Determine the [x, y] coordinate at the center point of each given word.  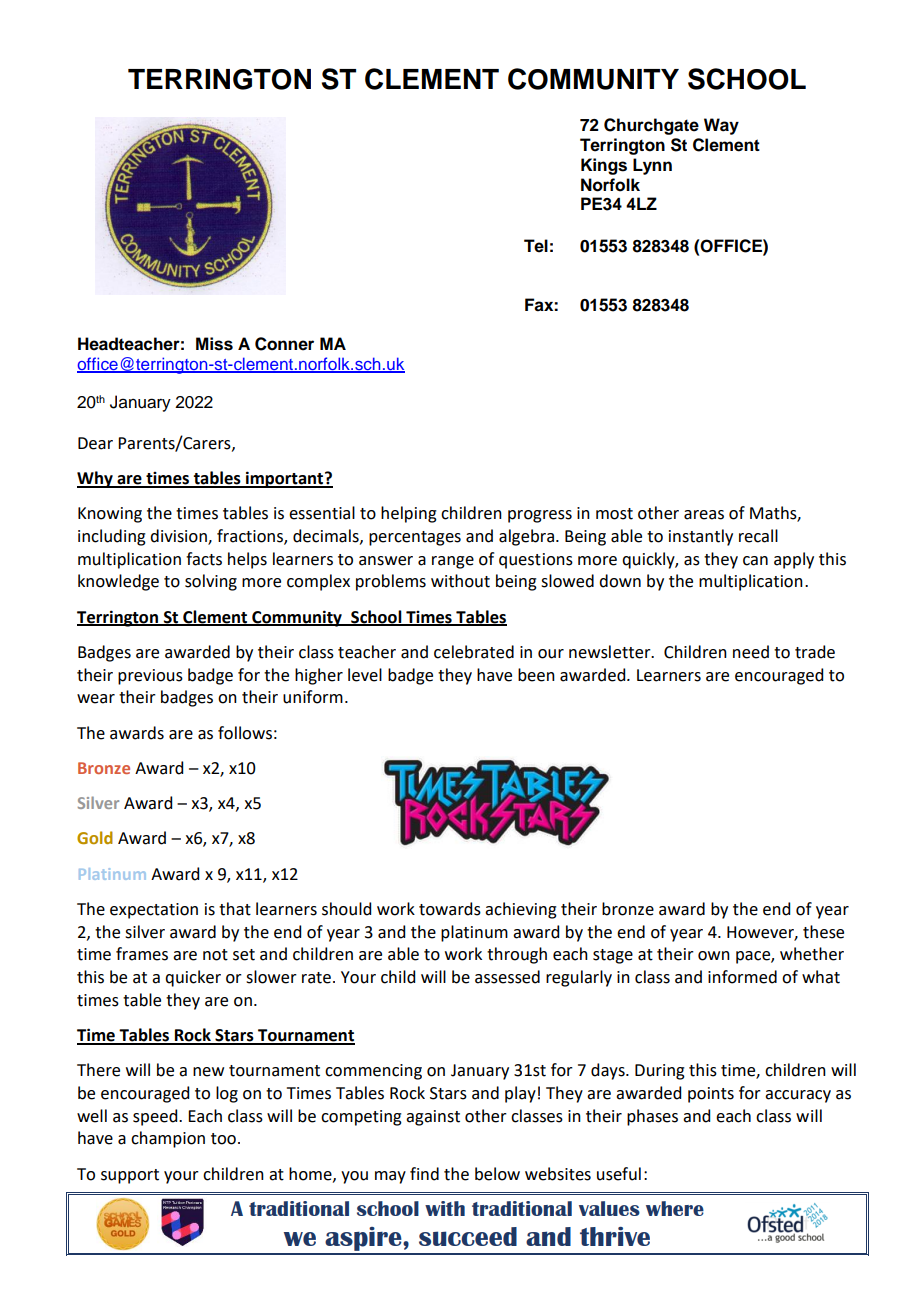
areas [704, 515]
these [823, 932]
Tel [536, 246]
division [179, 537]
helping [409, 514]
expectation [154, 911]
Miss [214, 344]
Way [721, 126]
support [130, 1176]
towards [450, 909]
